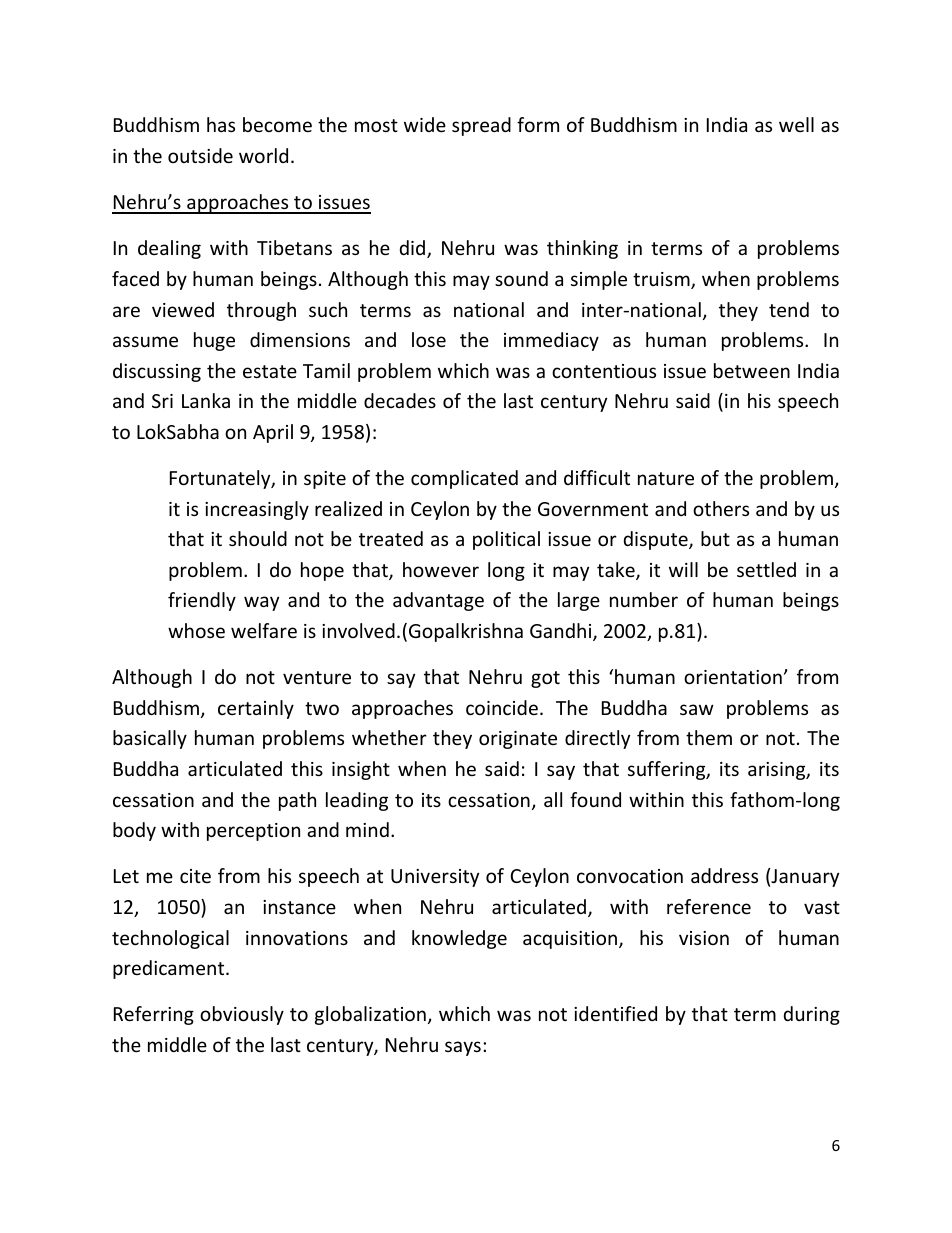 This page has height=1233, width=952. Describe the element at coordinates (796, 124) in the page. I see `well` at that location.
